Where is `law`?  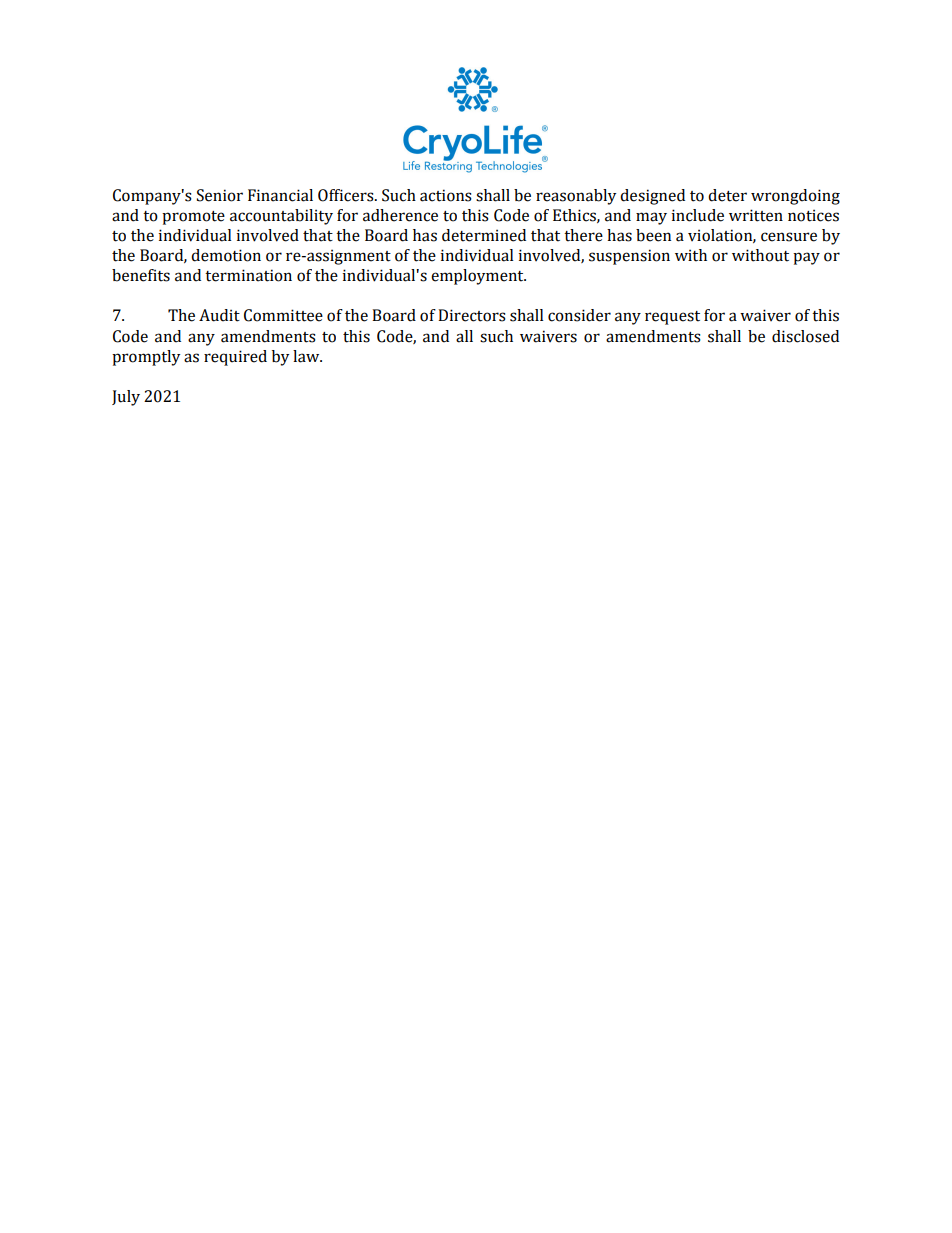
law is located at coordinates (307, 356).
